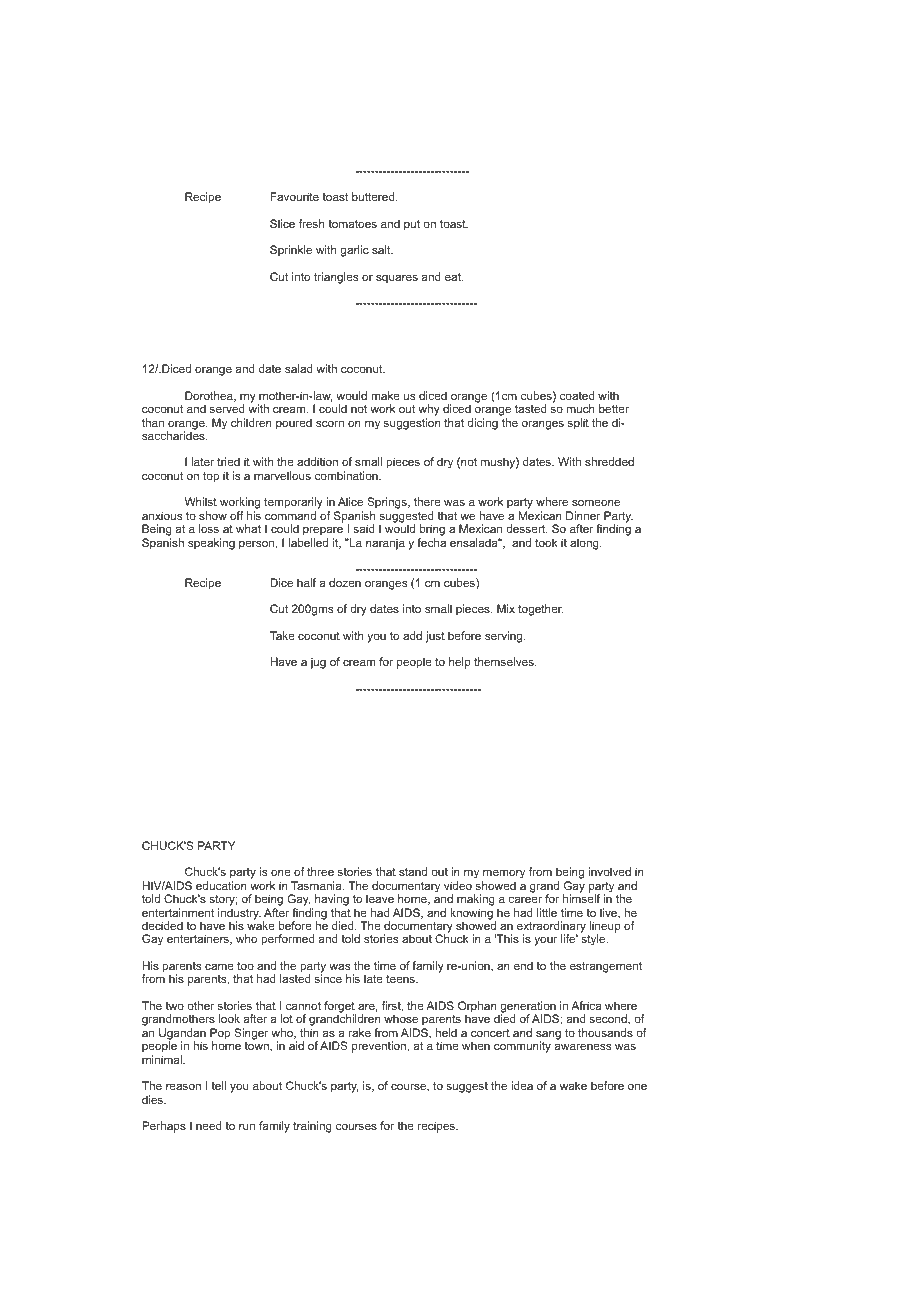 The image size is (924, 1308). What do you see at coordinates (382, 249) in the image?
I see `salt` at bounding box center [382, 249].
